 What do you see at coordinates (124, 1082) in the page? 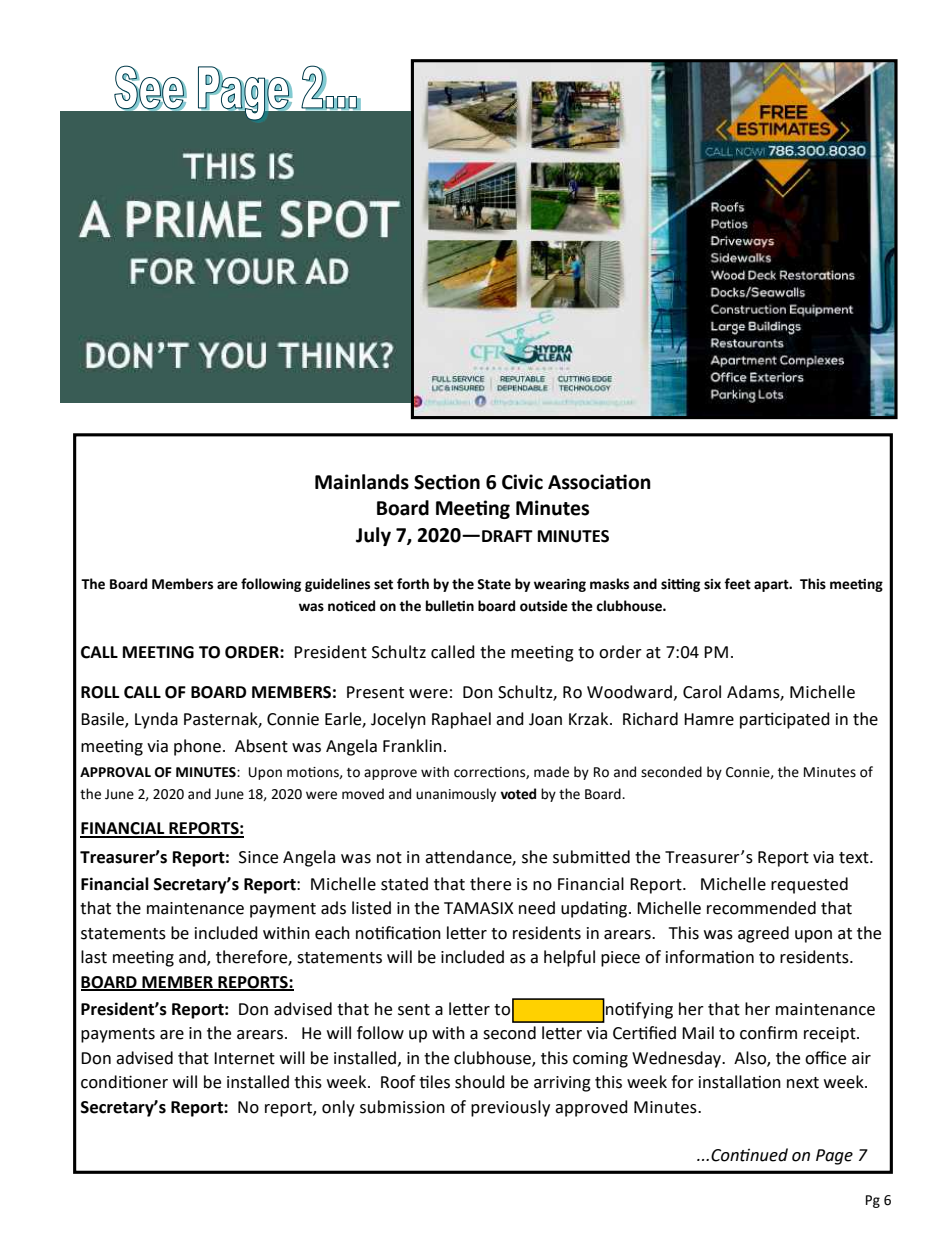
I see `conditioner` at bounding box center [124, 1082].
